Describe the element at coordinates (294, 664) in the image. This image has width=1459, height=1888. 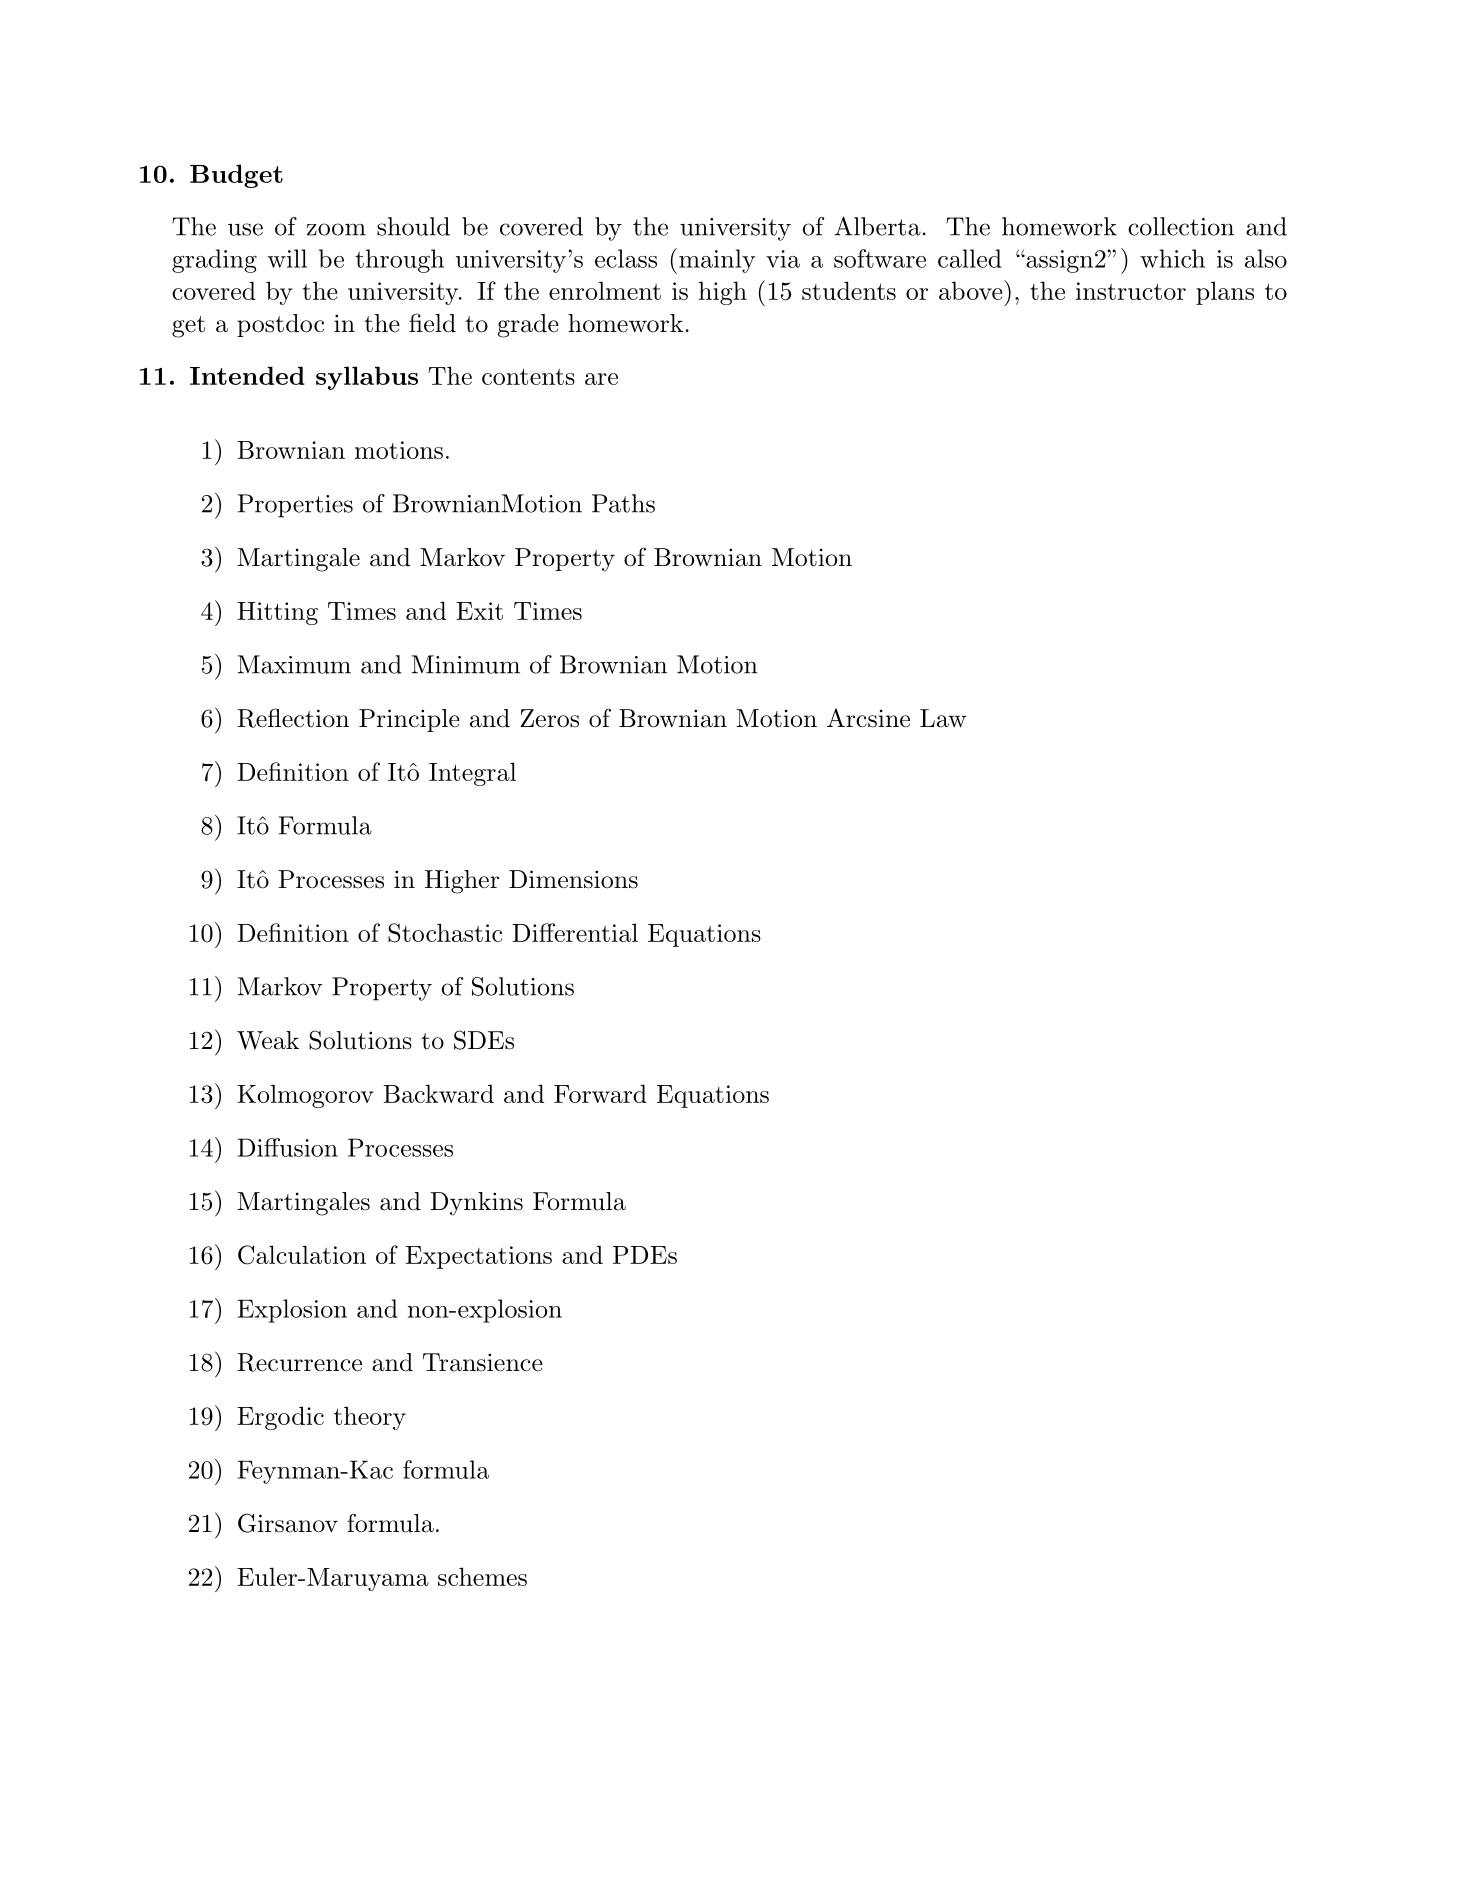
I see `Maximum` at that location.
